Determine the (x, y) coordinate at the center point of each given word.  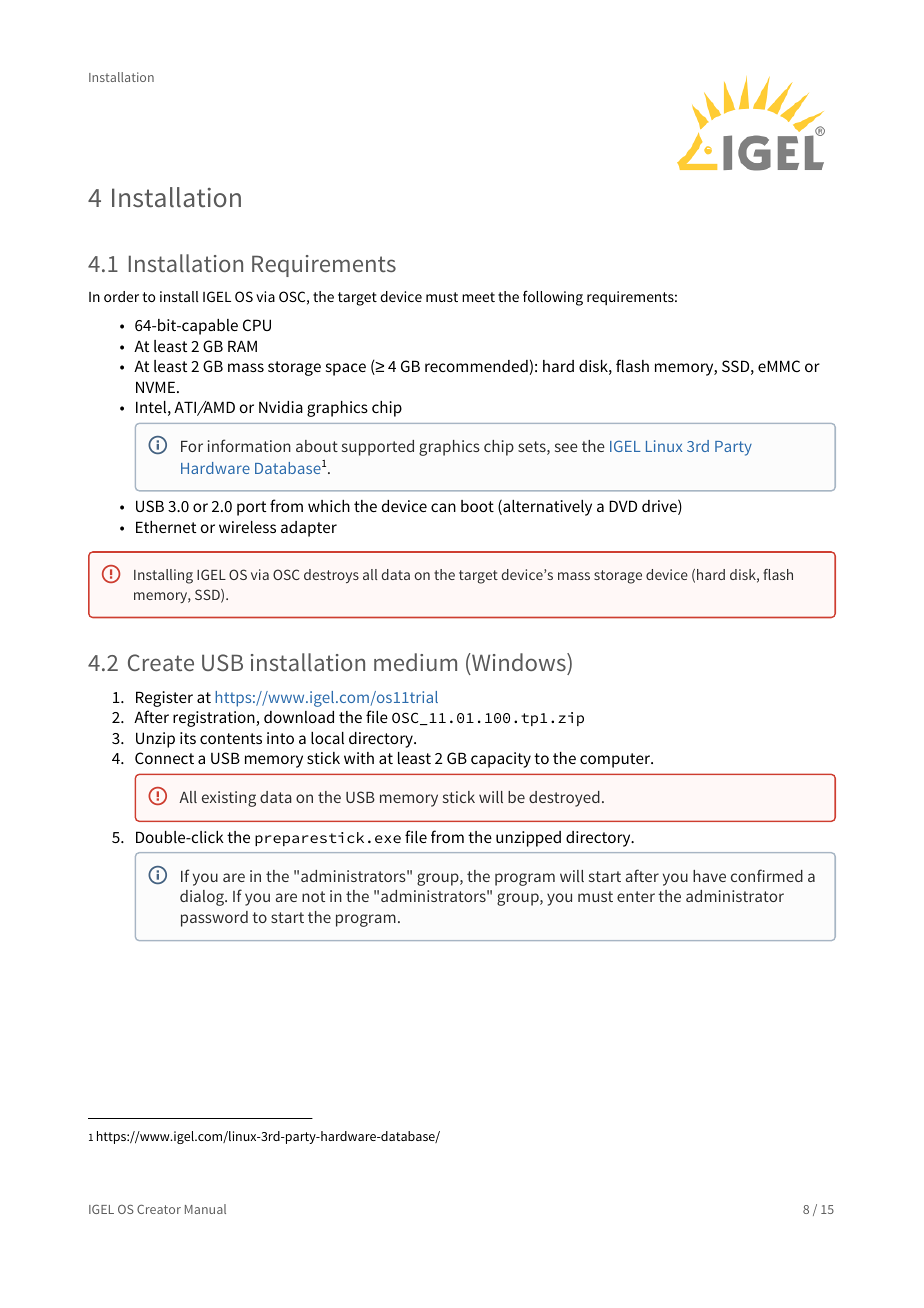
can (443, 507)
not (313, 896)
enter (636, 896)
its (188, 738)
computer (616, 760)
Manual (205, 1209)
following (553, 298)
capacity (501, 760)
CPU (257, 325)
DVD (623, 506)
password (214, 919)
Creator (159, 1209)
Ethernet (166, 527)
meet (478, 297)
